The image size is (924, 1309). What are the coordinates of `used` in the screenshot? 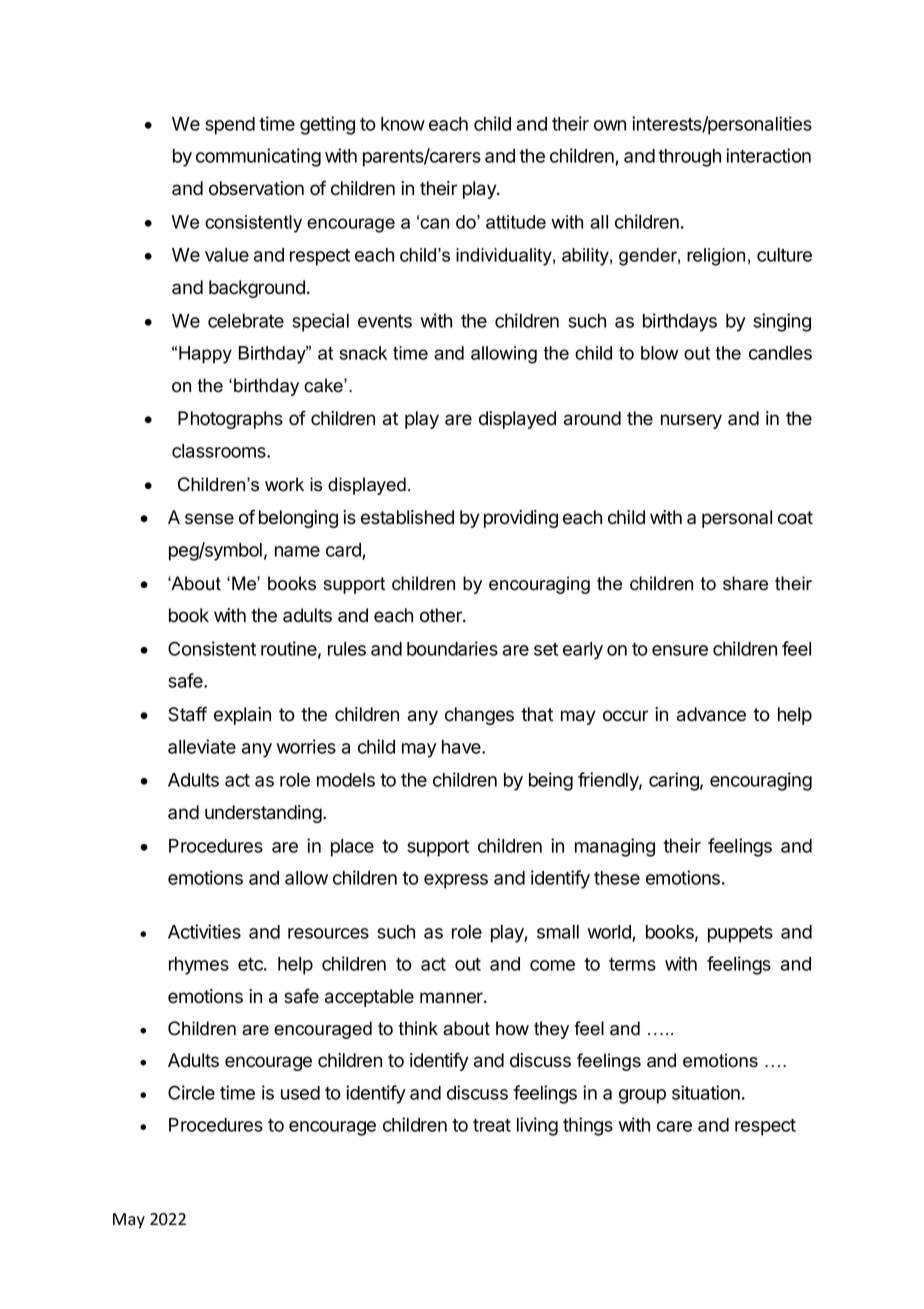 It's located at (300, 1093).
